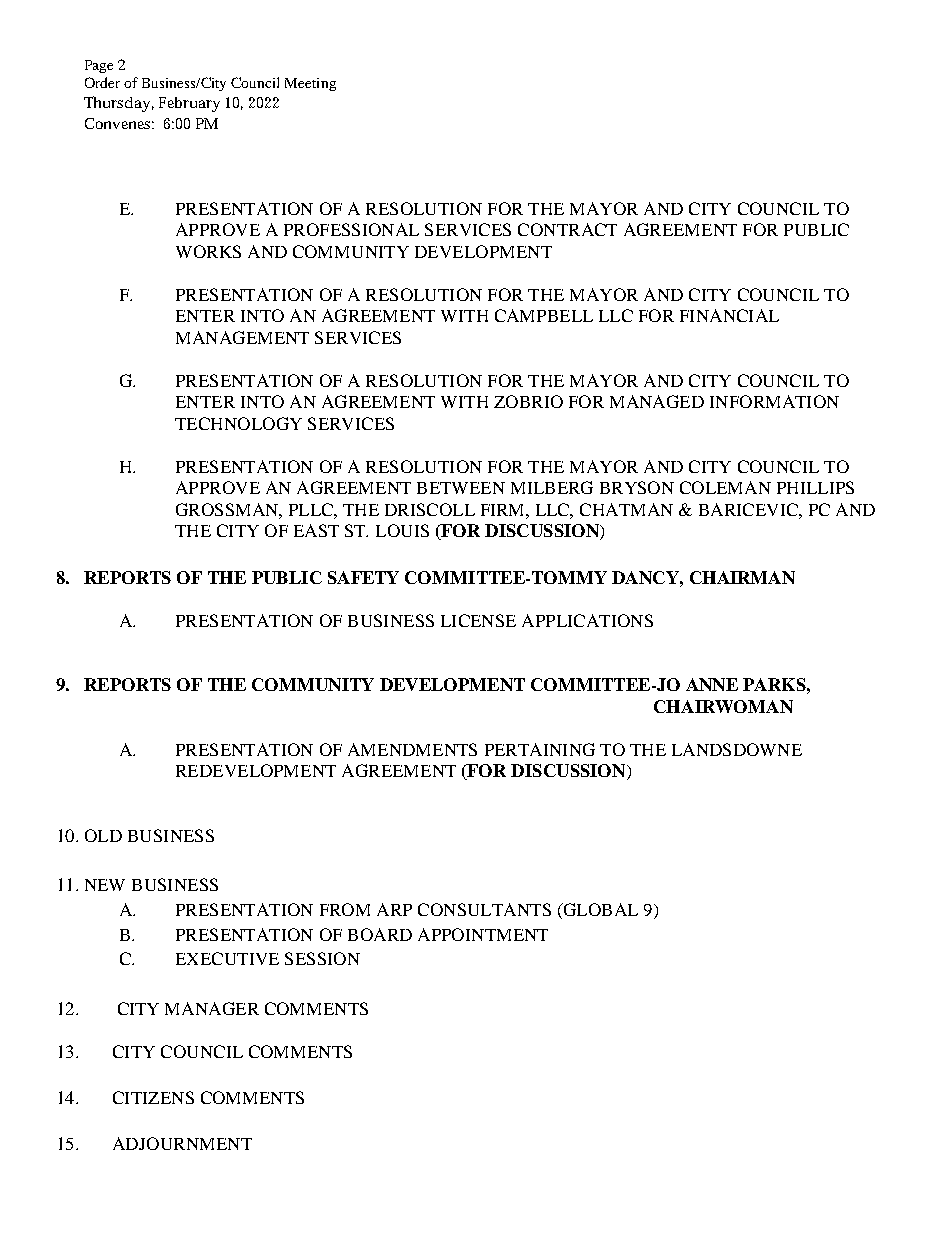 This screenshot has width=952, height=1233. What do you see at coordinates (310, 84) in the screenshot?
I see `Meeting` at bounding box center [310, 84].
